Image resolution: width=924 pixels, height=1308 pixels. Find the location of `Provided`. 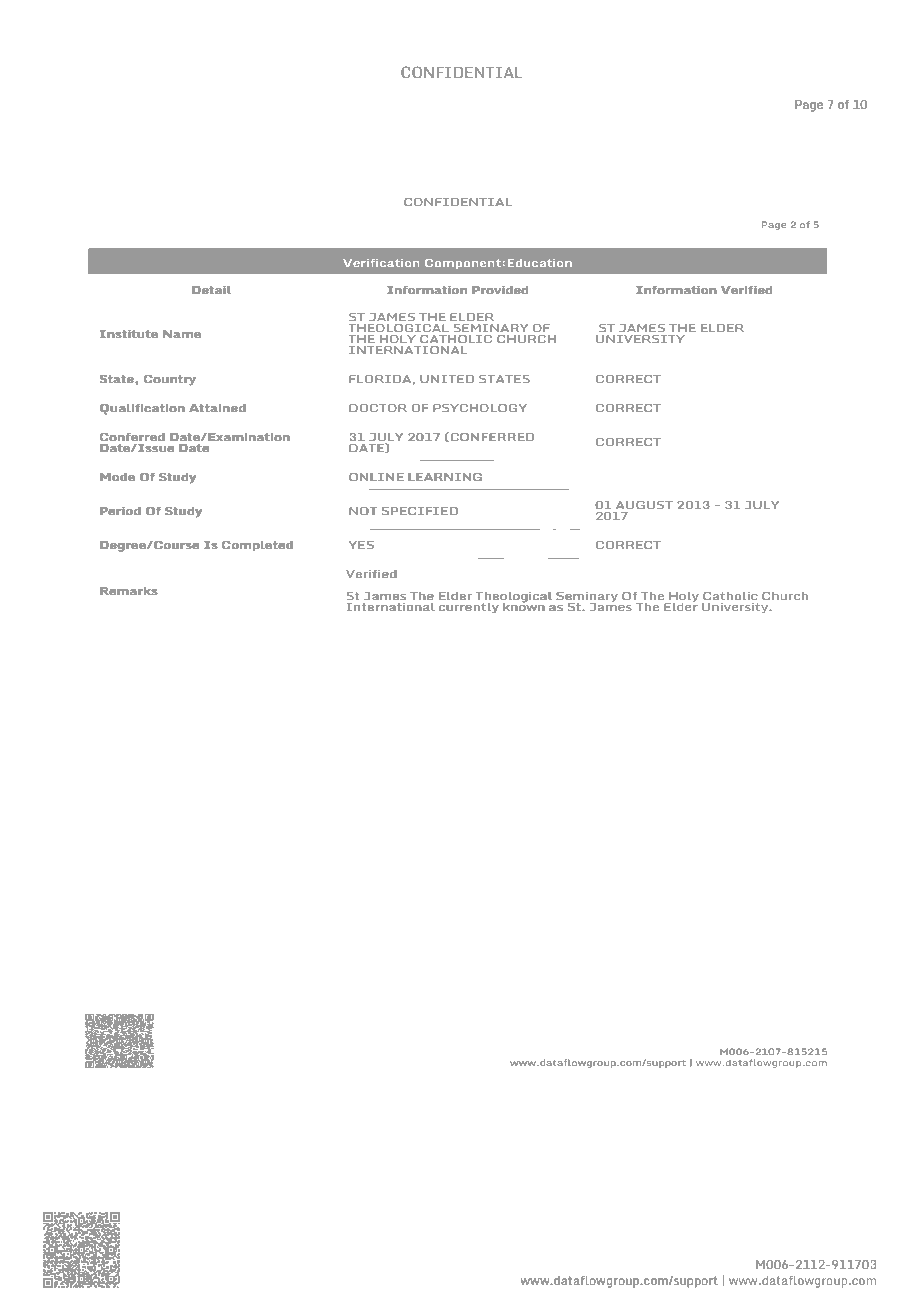

Provided is located at coordinates (500, 290).
